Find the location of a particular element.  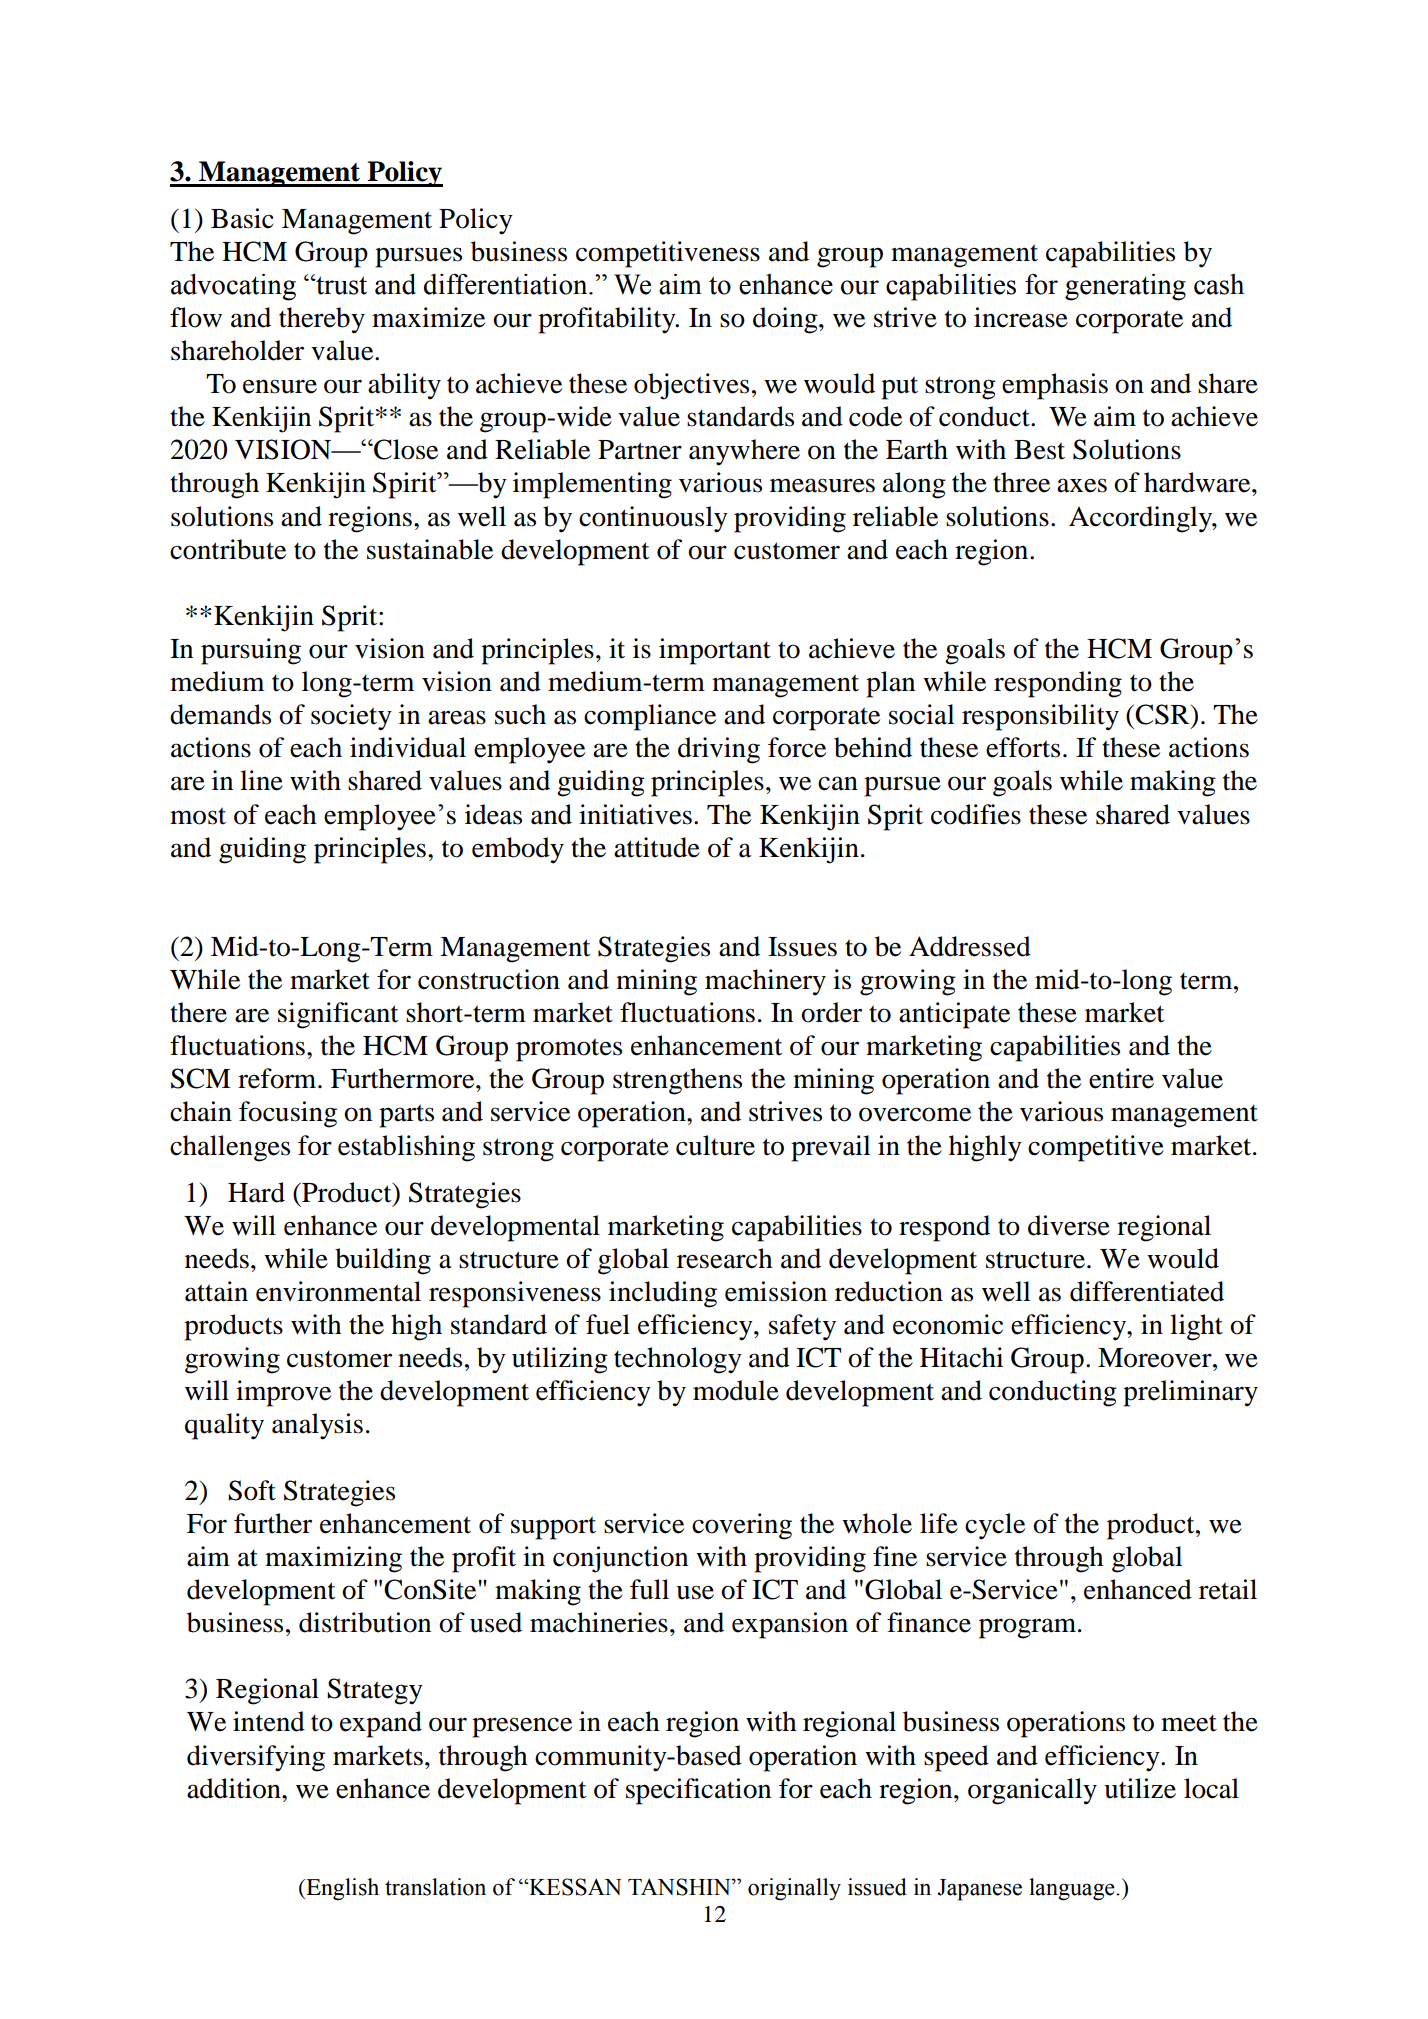

English is located at coordinates (341, 1889).
